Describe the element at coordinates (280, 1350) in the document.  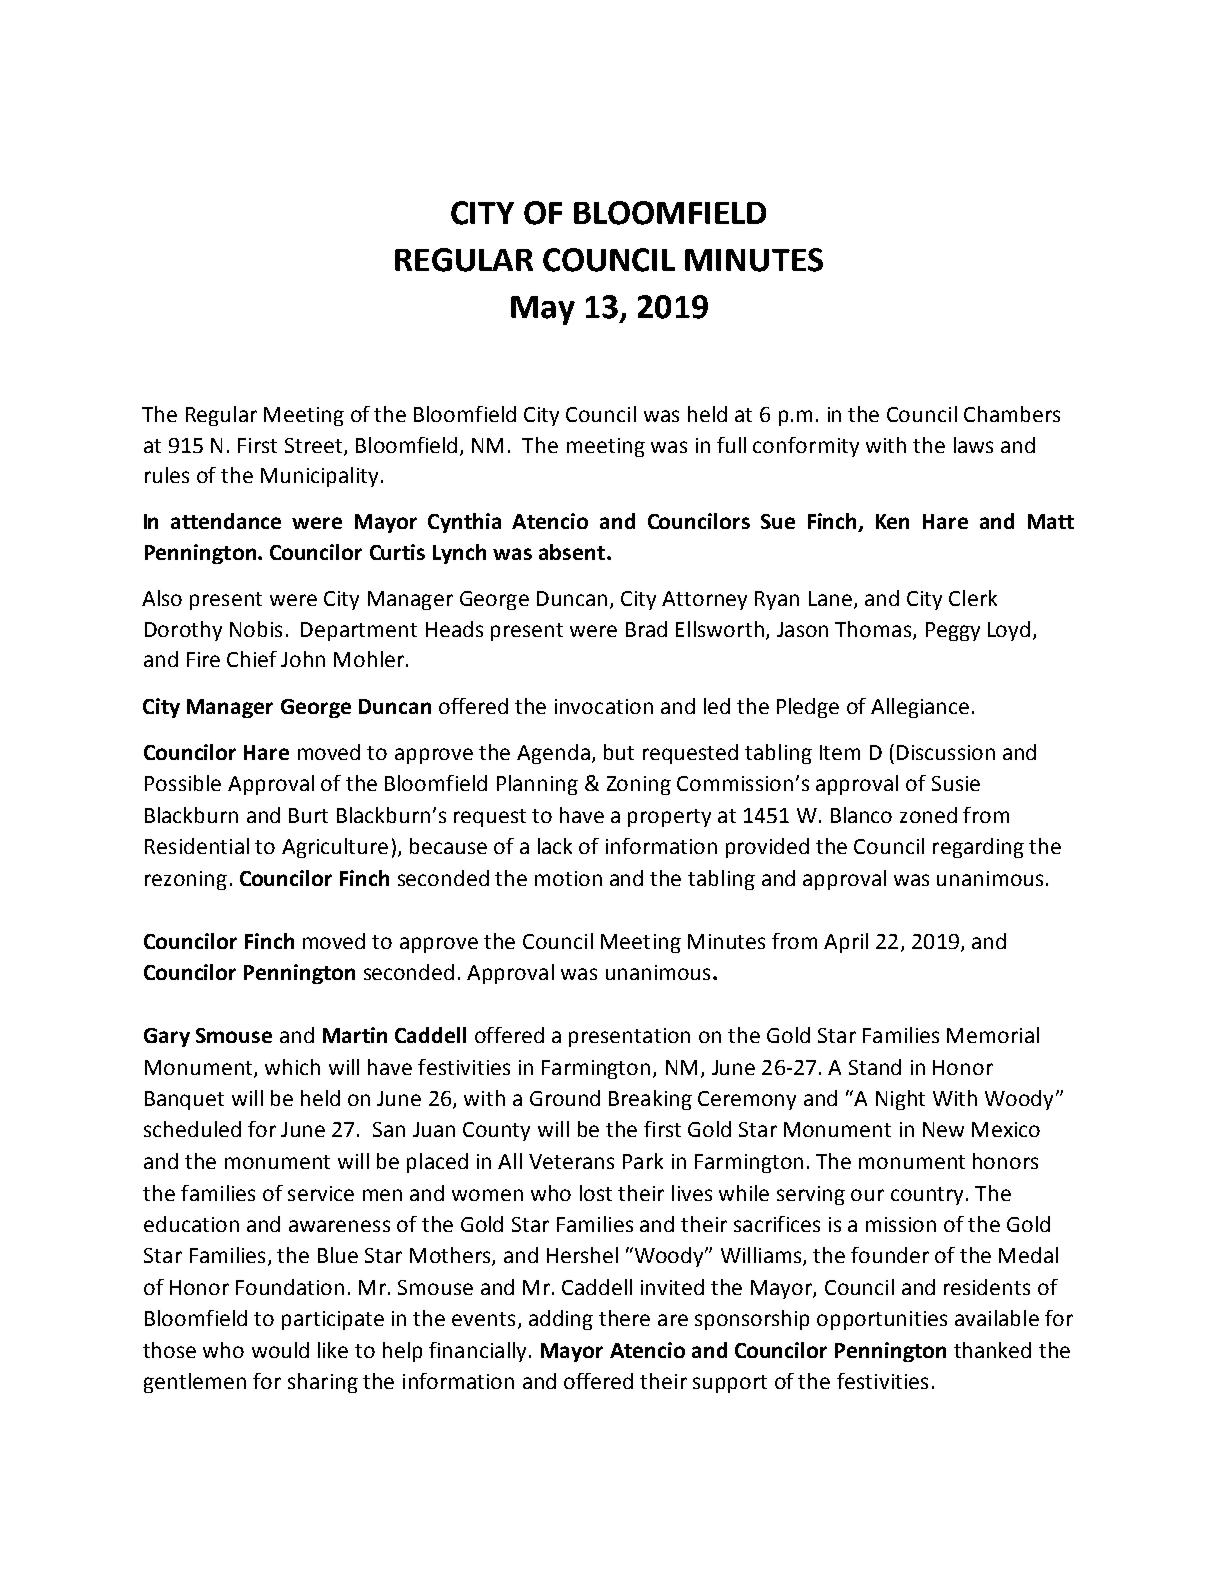
I see `would` at that location.
